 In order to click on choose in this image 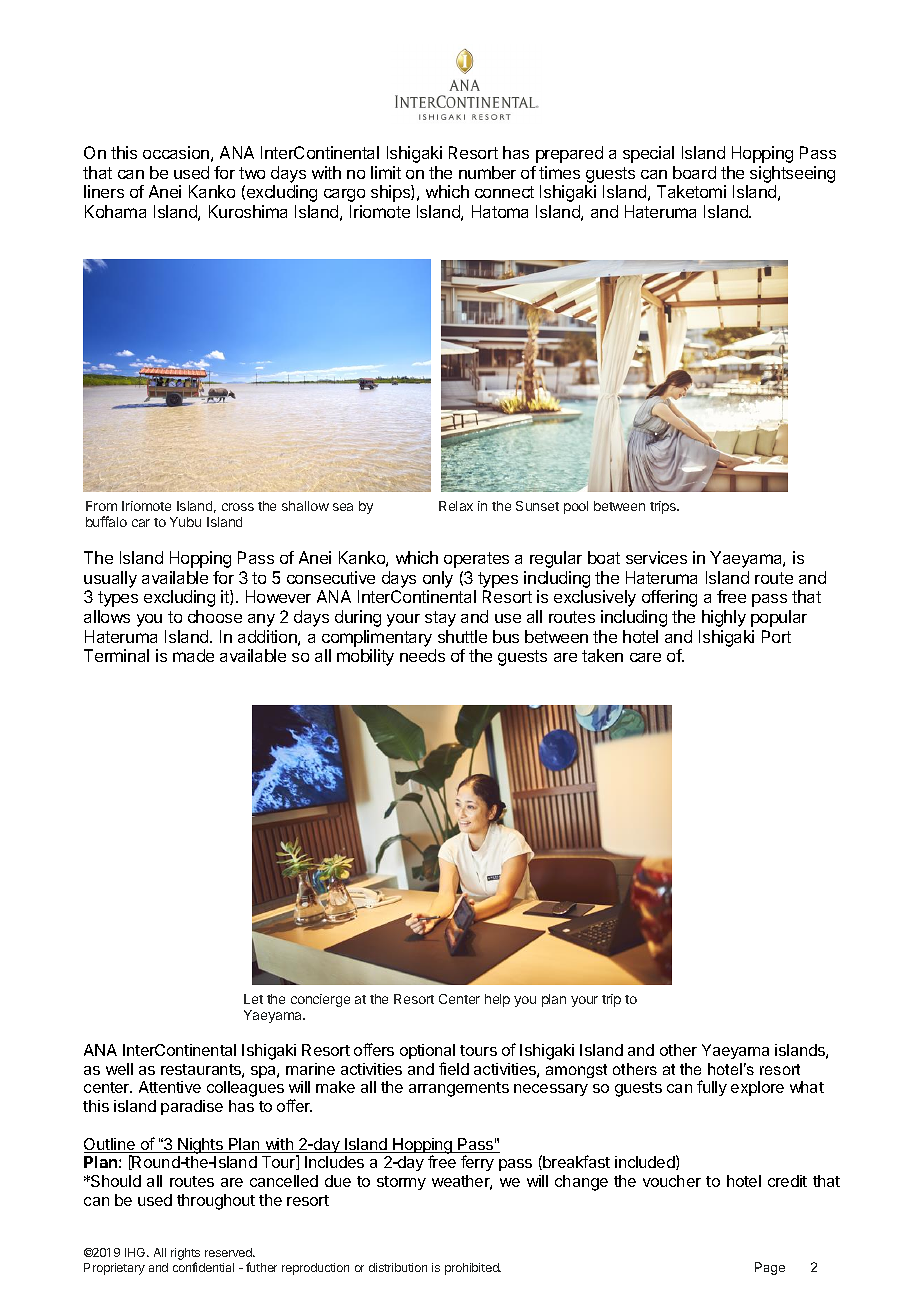, I will do `click(215, 616)`.
